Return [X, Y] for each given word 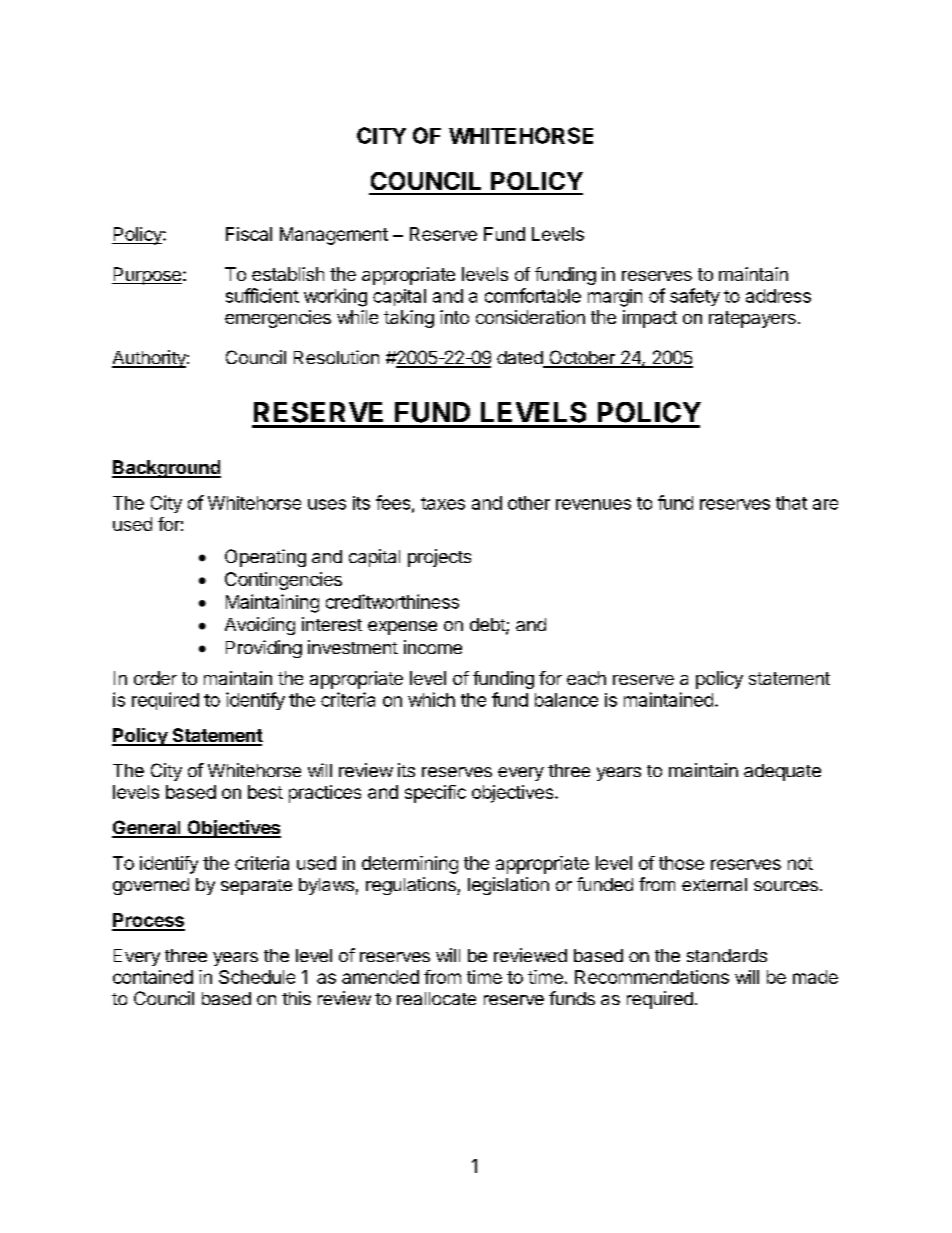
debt [488, 626]
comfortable [533, 295]
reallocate [436, 998]
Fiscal [249, 234]
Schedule [257, 977]
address [778, 296]
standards [727, 955]
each [586, 678]
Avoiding [260, 626]
